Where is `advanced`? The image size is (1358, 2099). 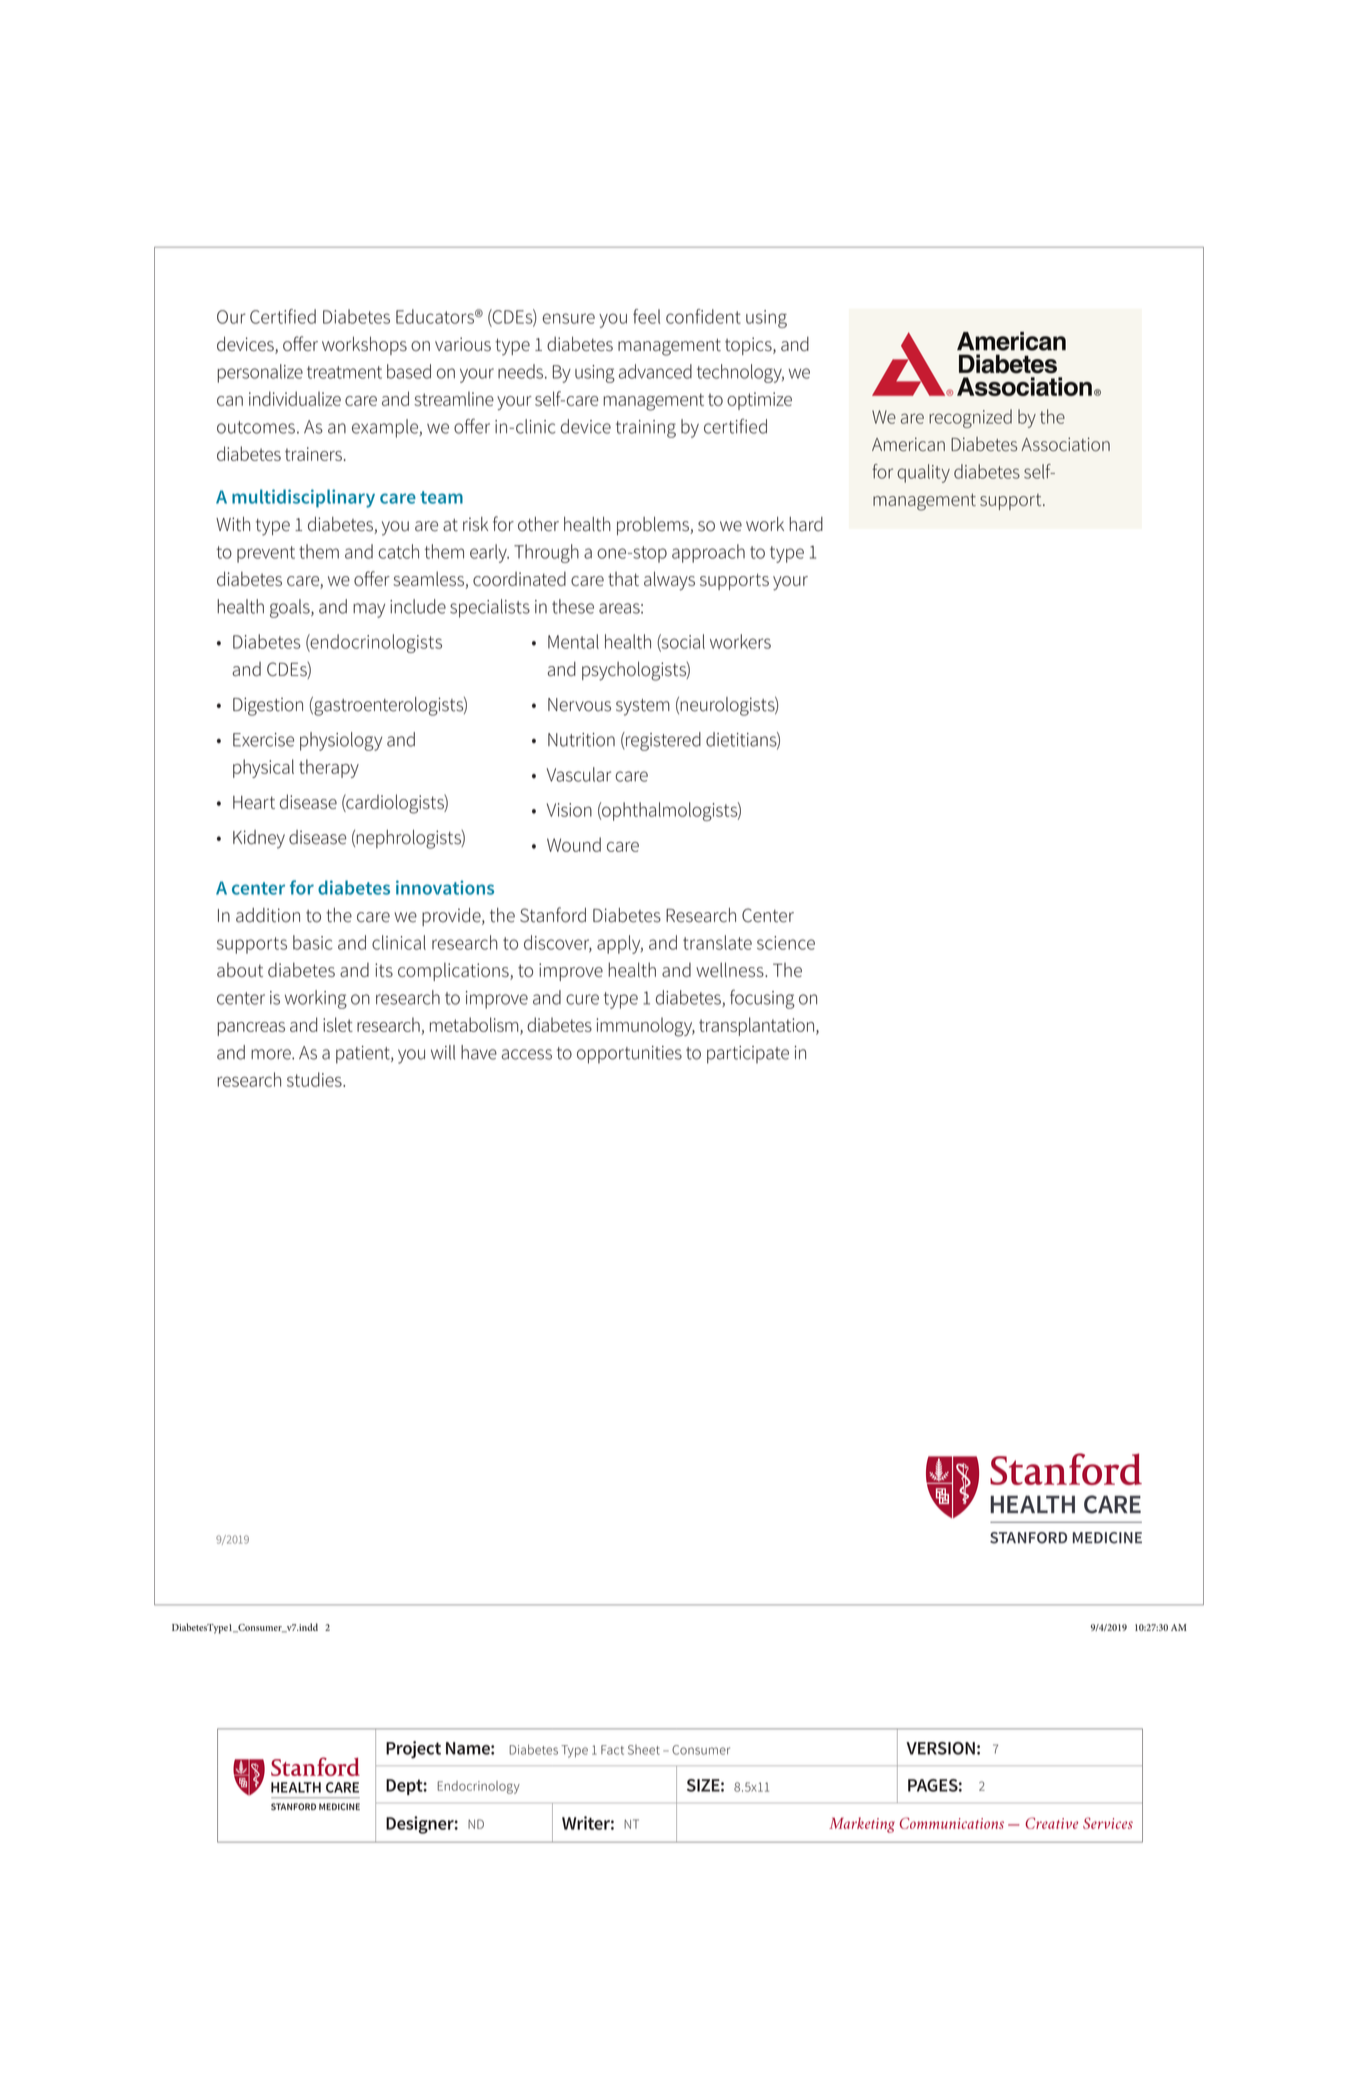 advanced is located at coordinates (655, 371).
